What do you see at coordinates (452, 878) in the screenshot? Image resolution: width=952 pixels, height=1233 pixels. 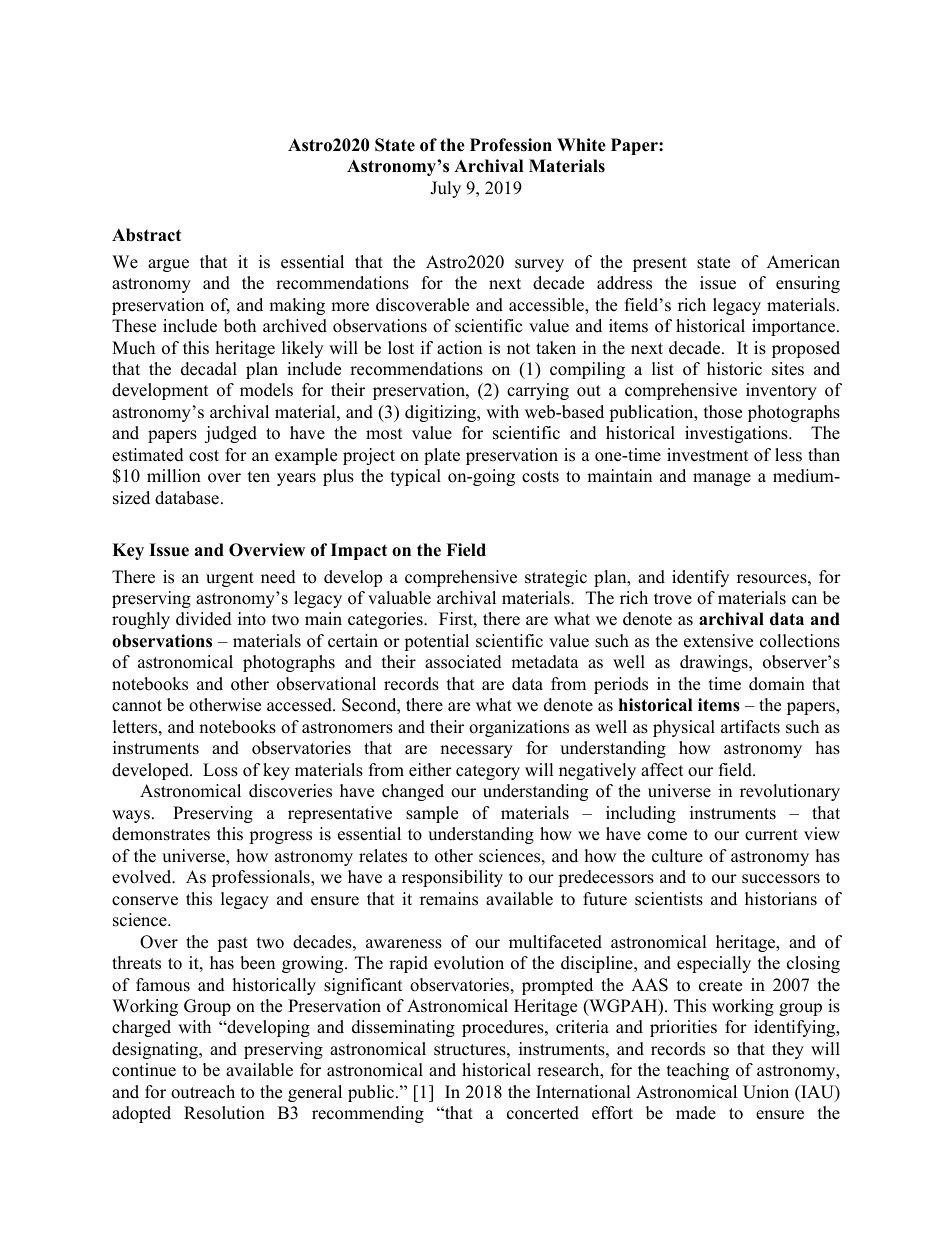 I see `responsibility` at bounding box center [452, 878].
